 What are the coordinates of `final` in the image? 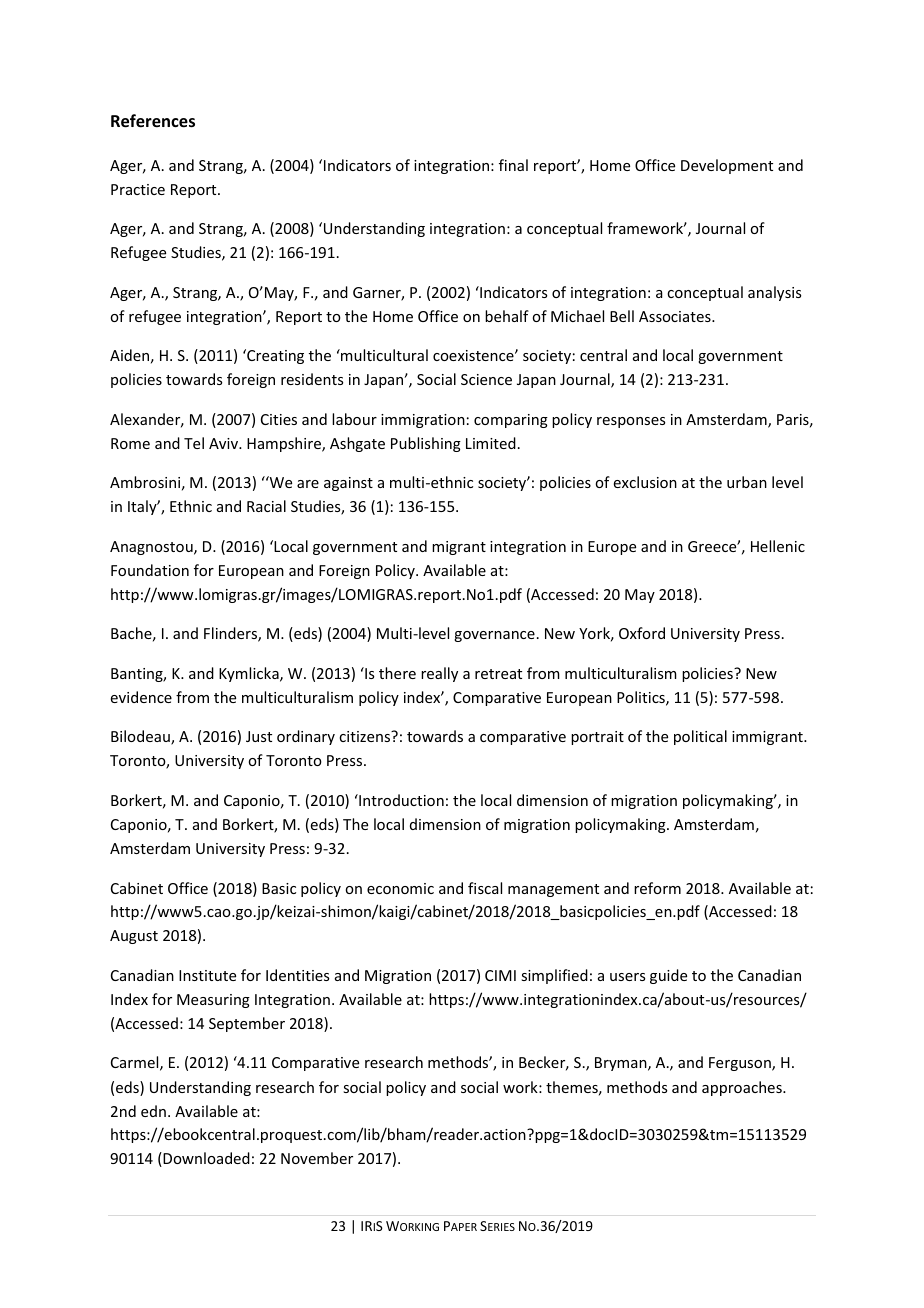 It's located at (513, 165).
